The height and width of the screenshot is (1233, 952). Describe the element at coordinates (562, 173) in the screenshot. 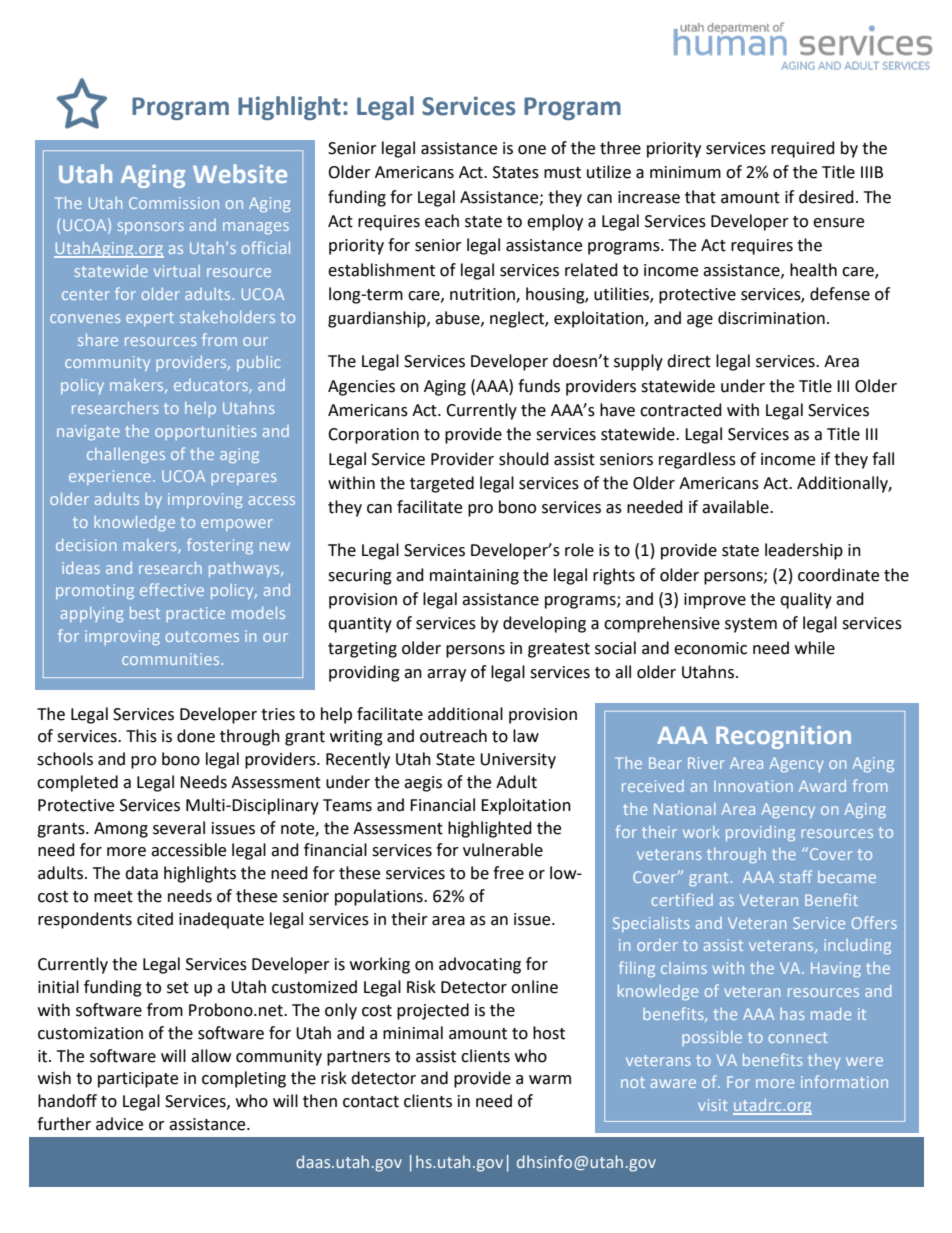

I see `must` at that location.
